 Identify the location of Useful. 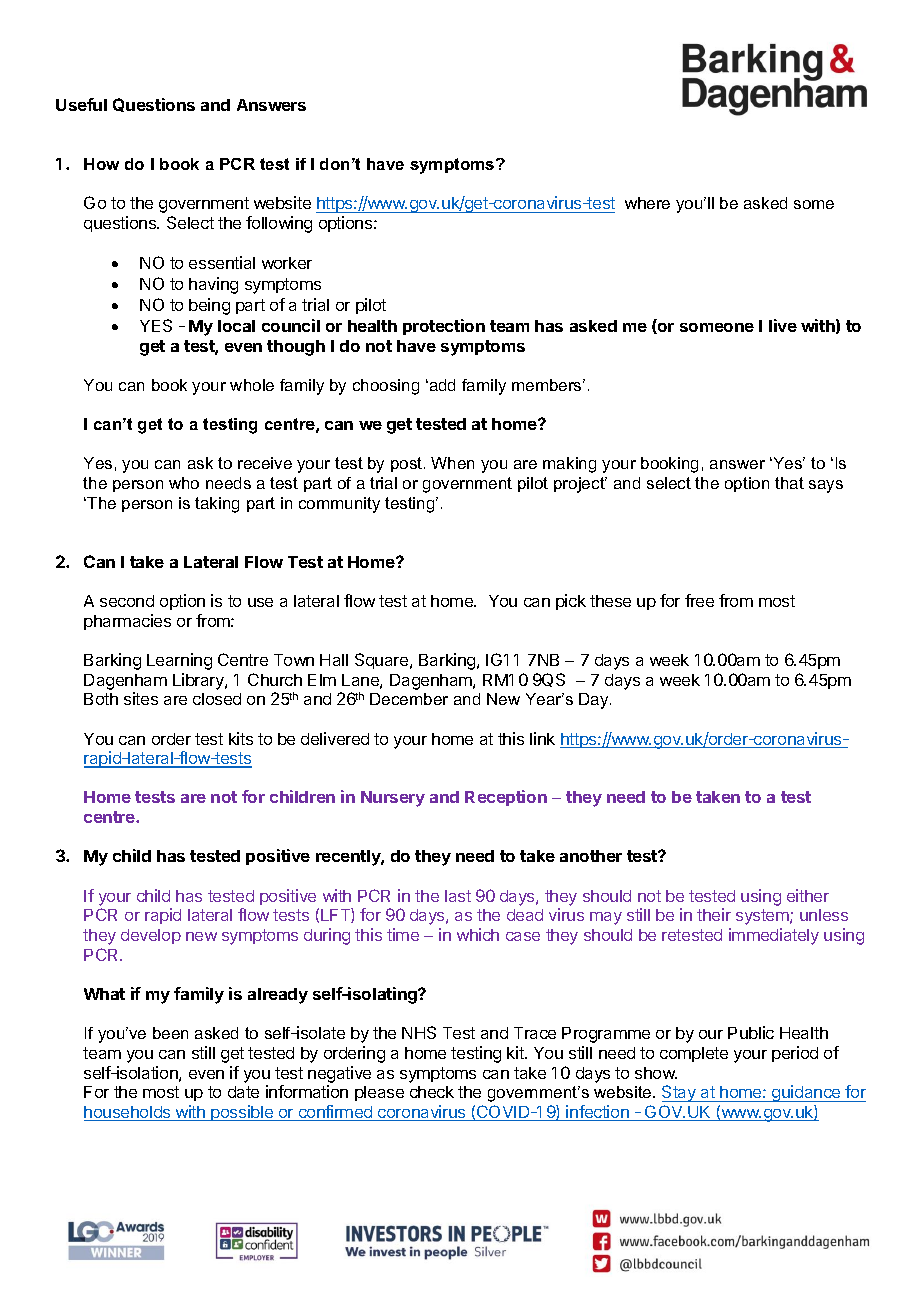
(81, 104).
